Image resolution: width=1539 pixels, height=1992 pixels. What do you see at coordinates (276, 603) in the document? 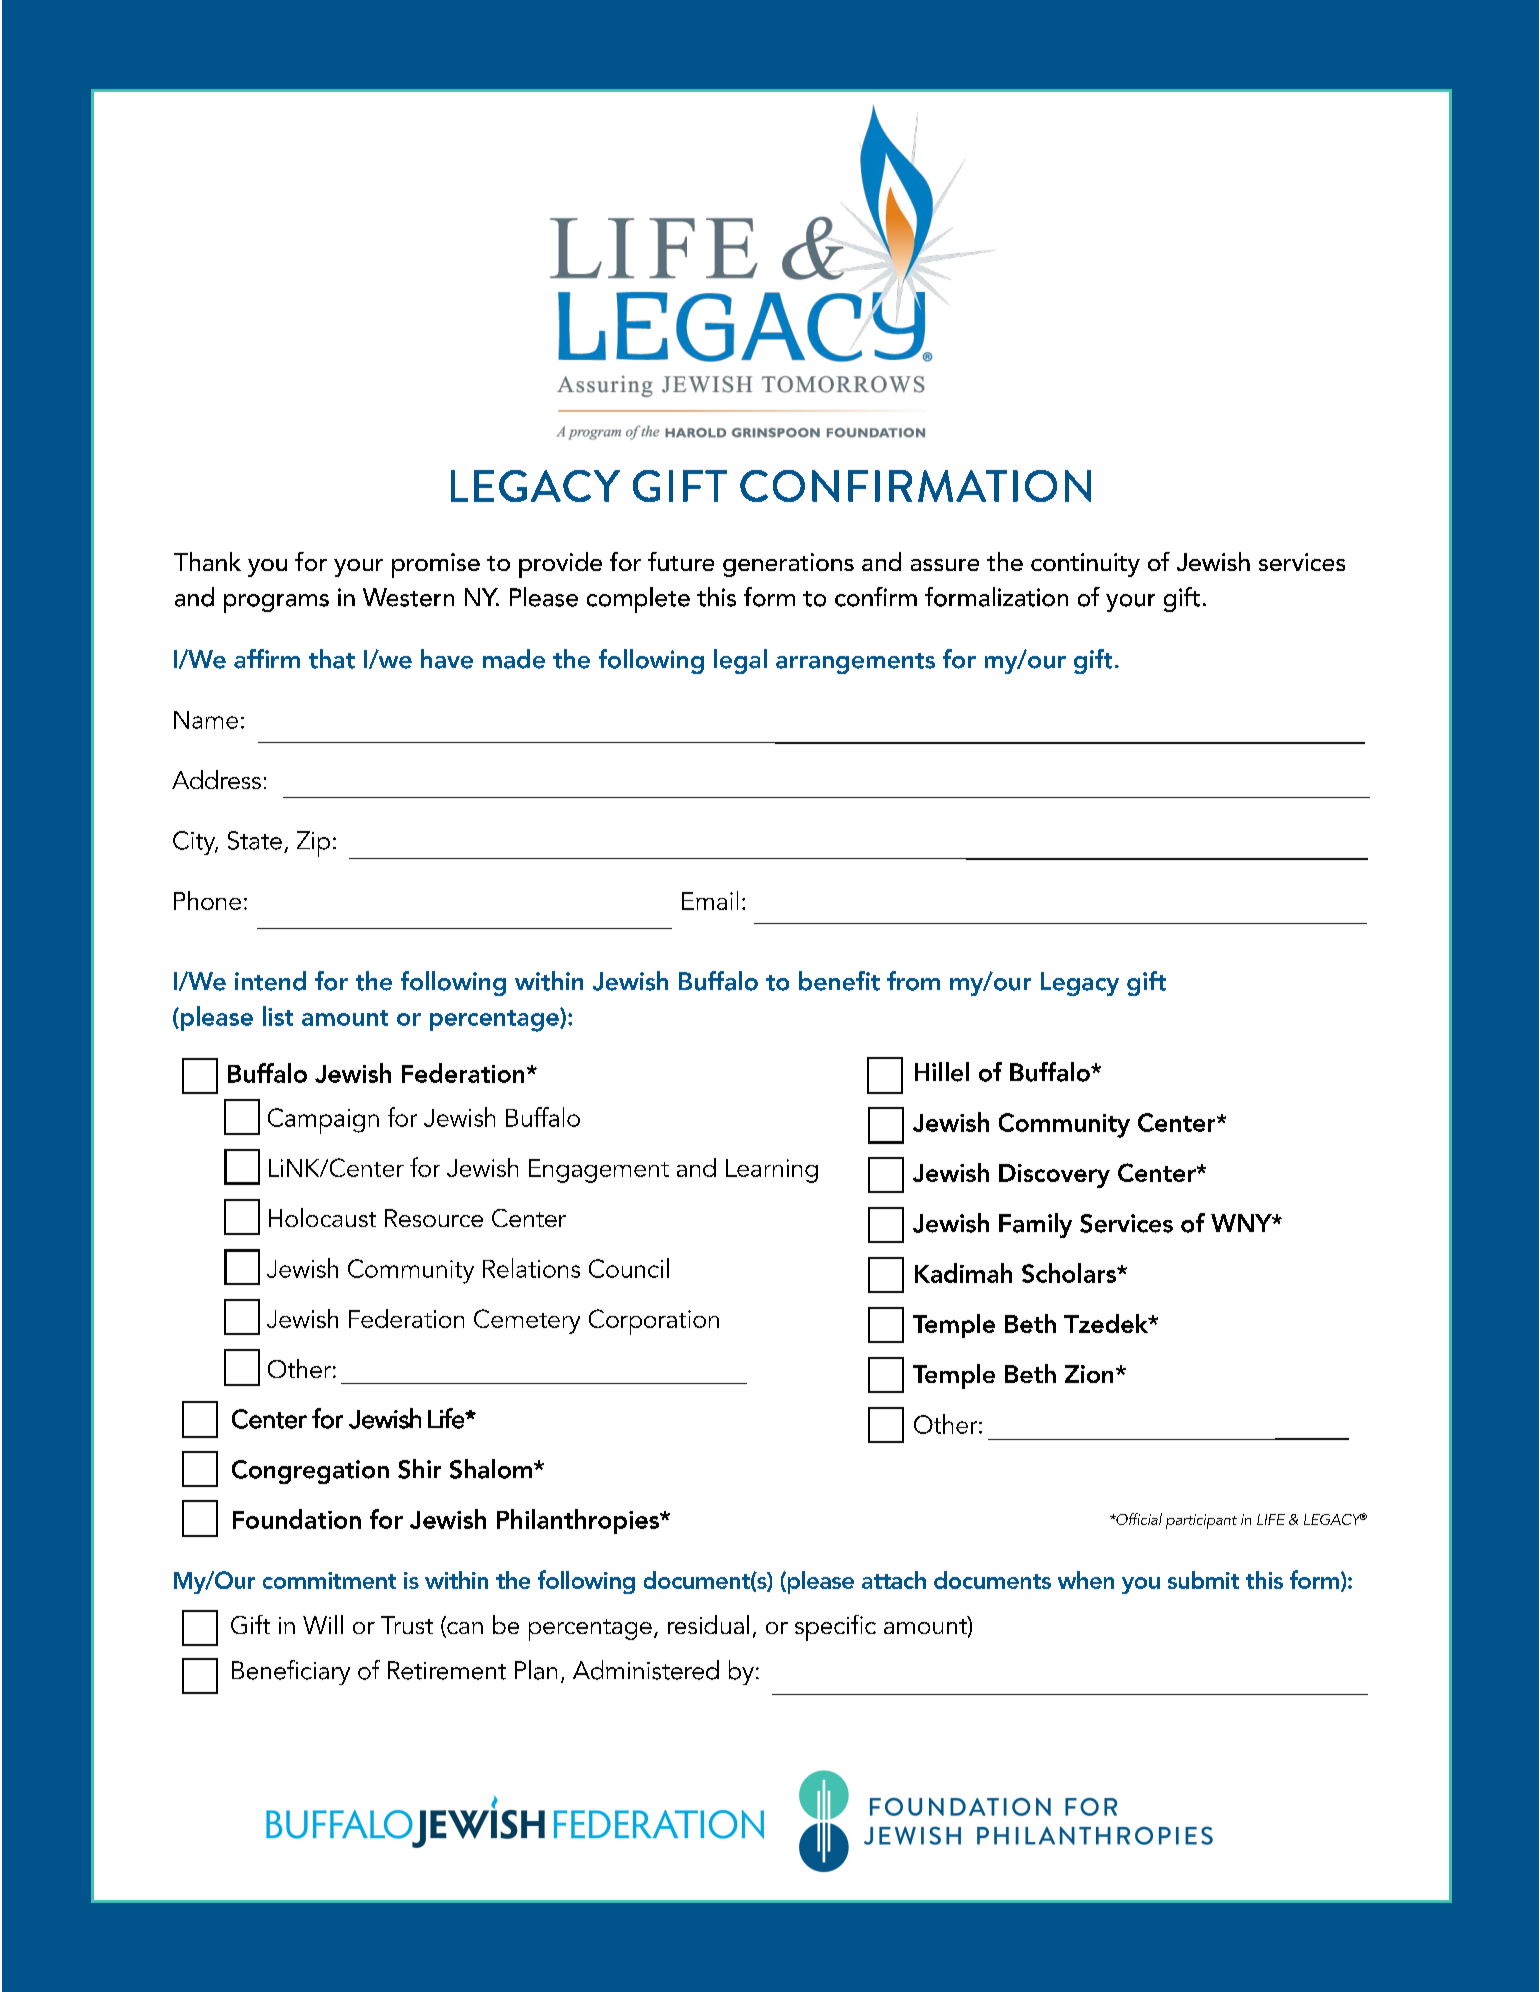
I see `programs` at bounding box center [276, 603].
